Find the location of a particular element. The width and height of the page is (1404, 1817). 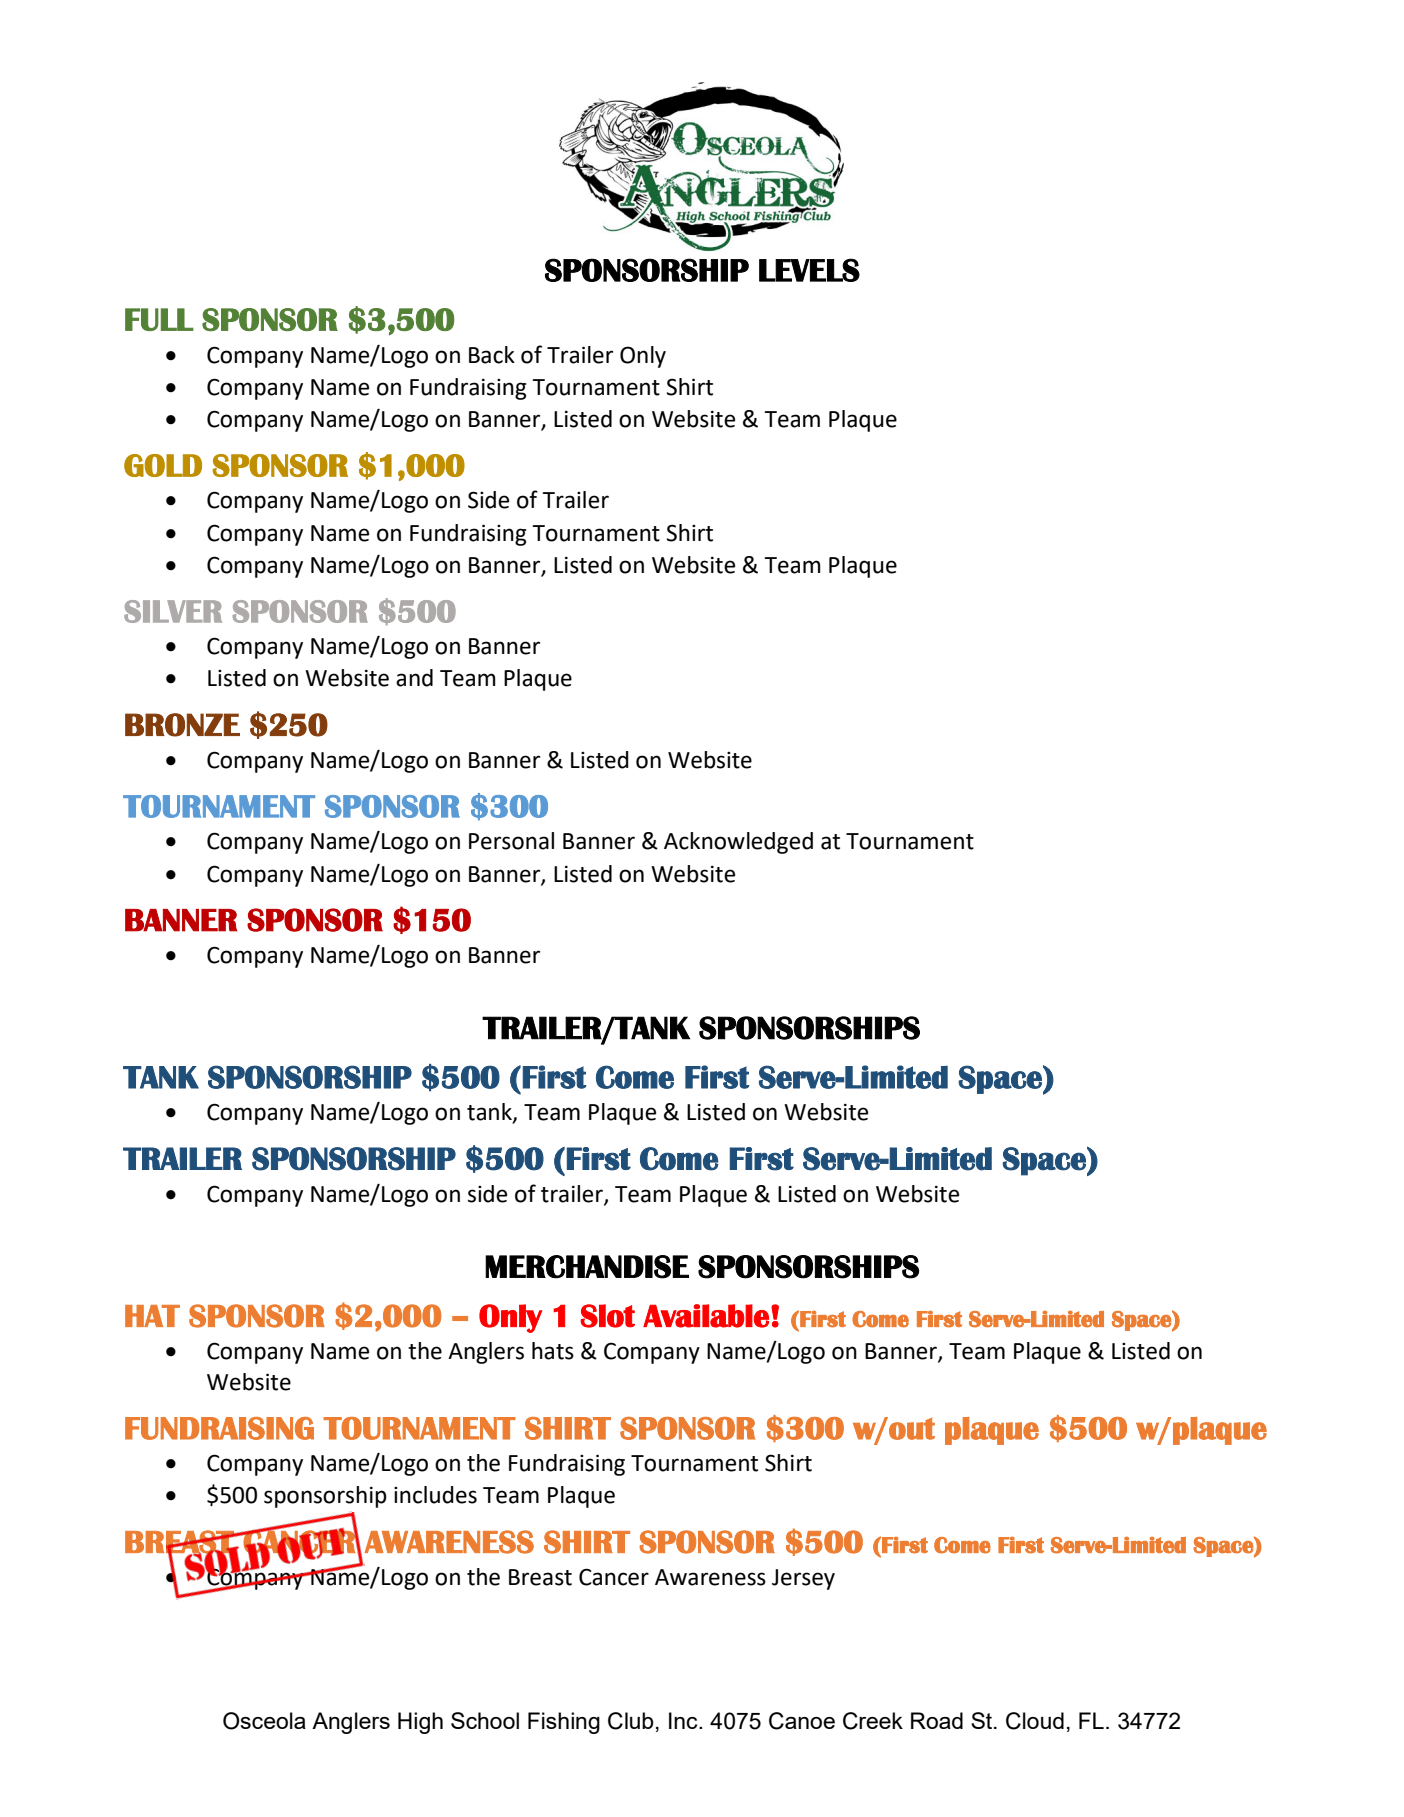

FULL is located at coordinates (159, 319).
